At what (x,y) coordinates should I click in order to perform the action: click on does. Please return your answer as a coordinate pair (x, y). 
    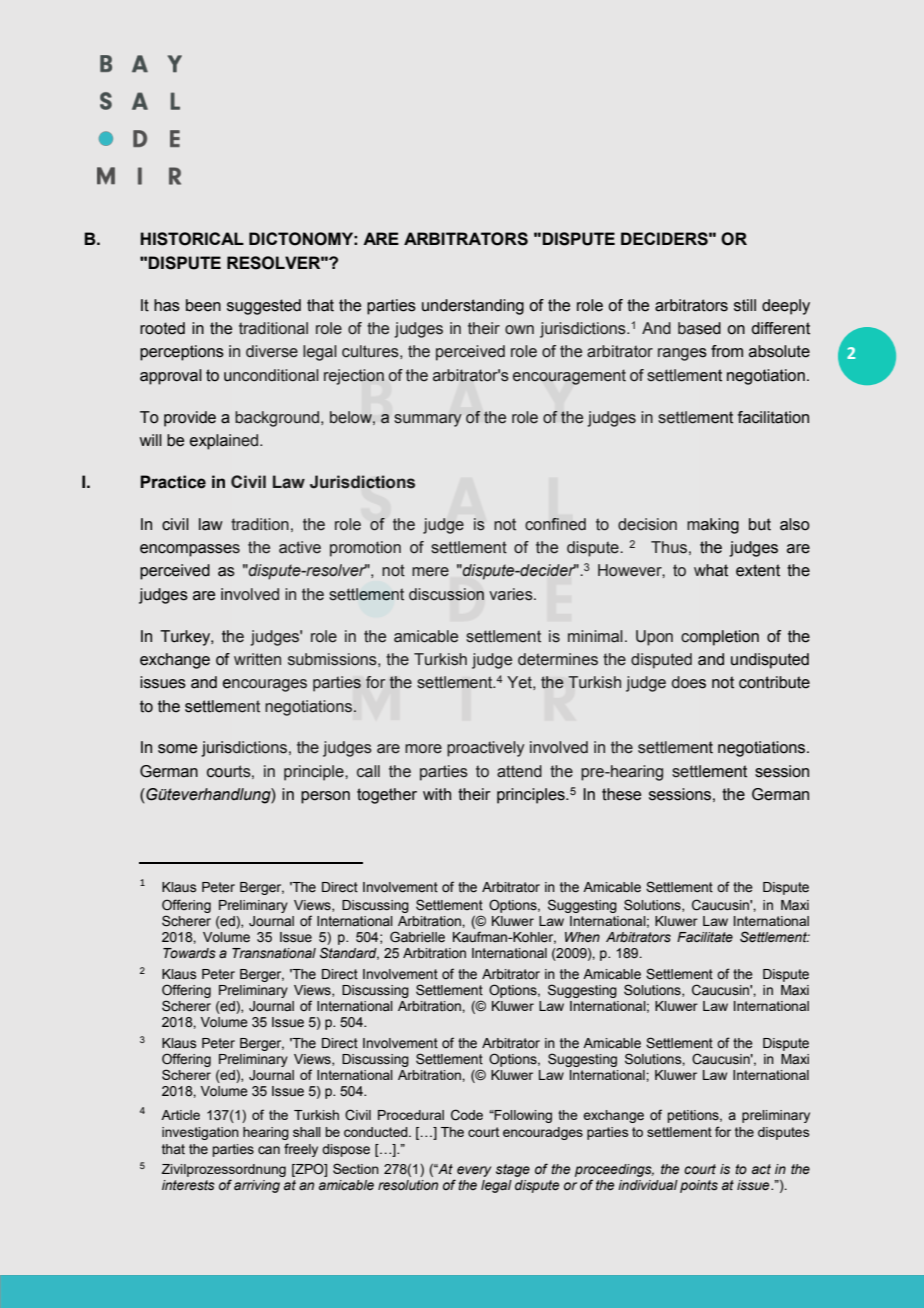
    Looking at the image, I should click on (689, 682).
